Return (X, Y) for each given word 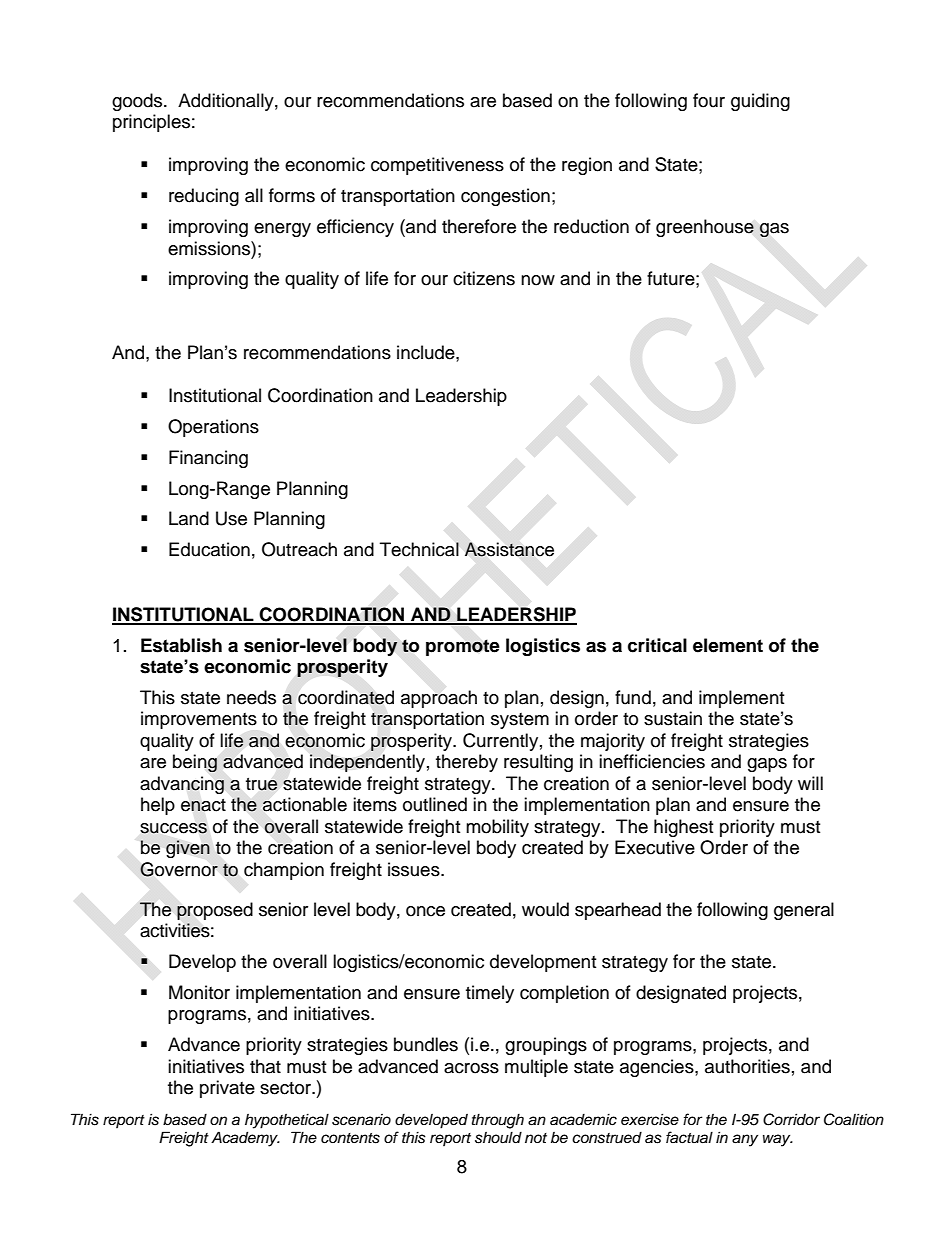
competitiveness (437, 166)
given (188, 849)
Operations (213, 428)
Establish (181, 645)
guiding (760, 102)
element (728, 645)
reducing (204, 197)
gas (774, 230)
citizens (484, 278)
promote (463, 647)
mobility (497, 828)
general (804, 911)
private (227, 1089)
